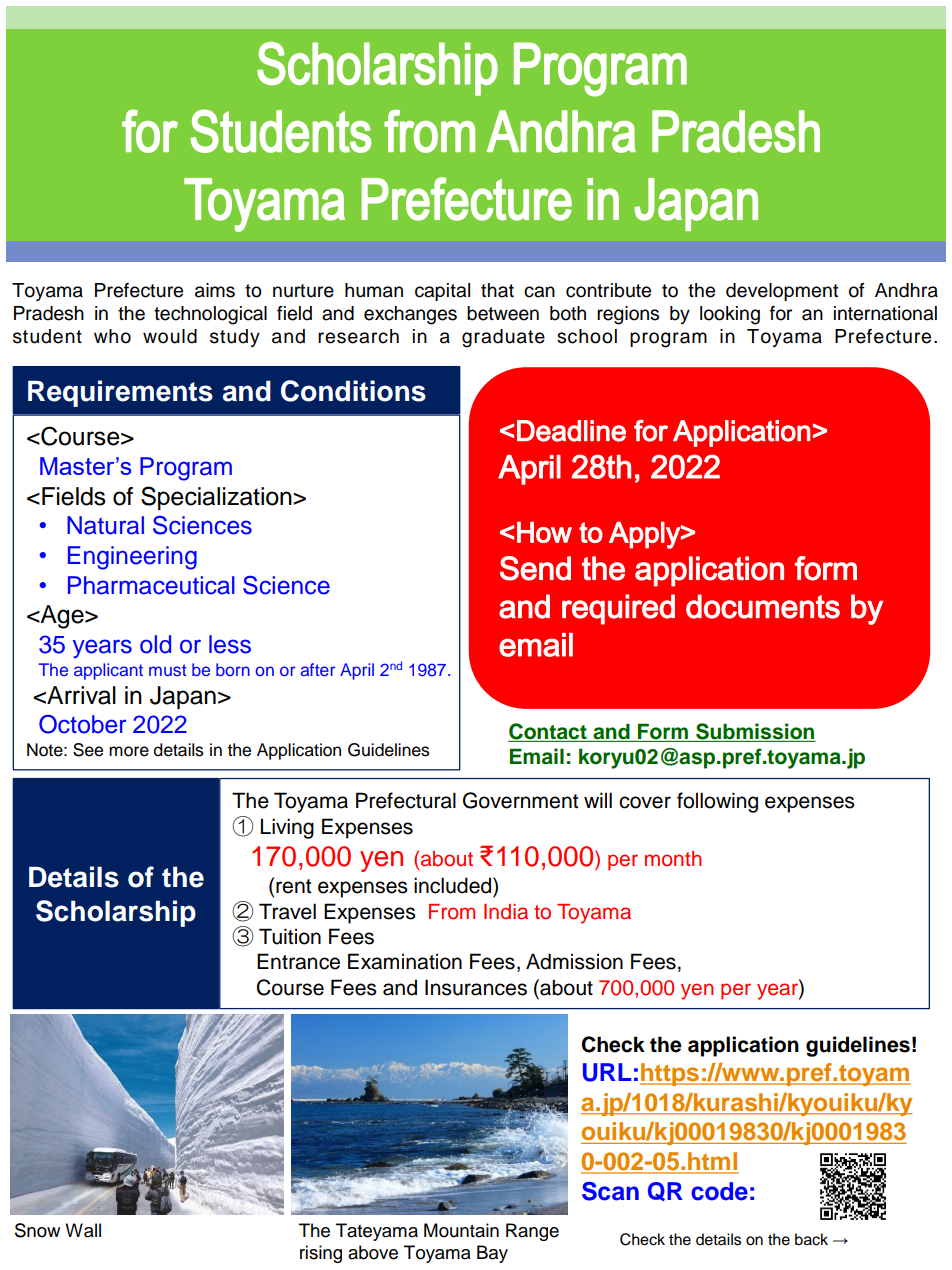 This document has height=1270, width=952. Describe the element at coordinates (129, 751) in the document. I see `more` at that location.
